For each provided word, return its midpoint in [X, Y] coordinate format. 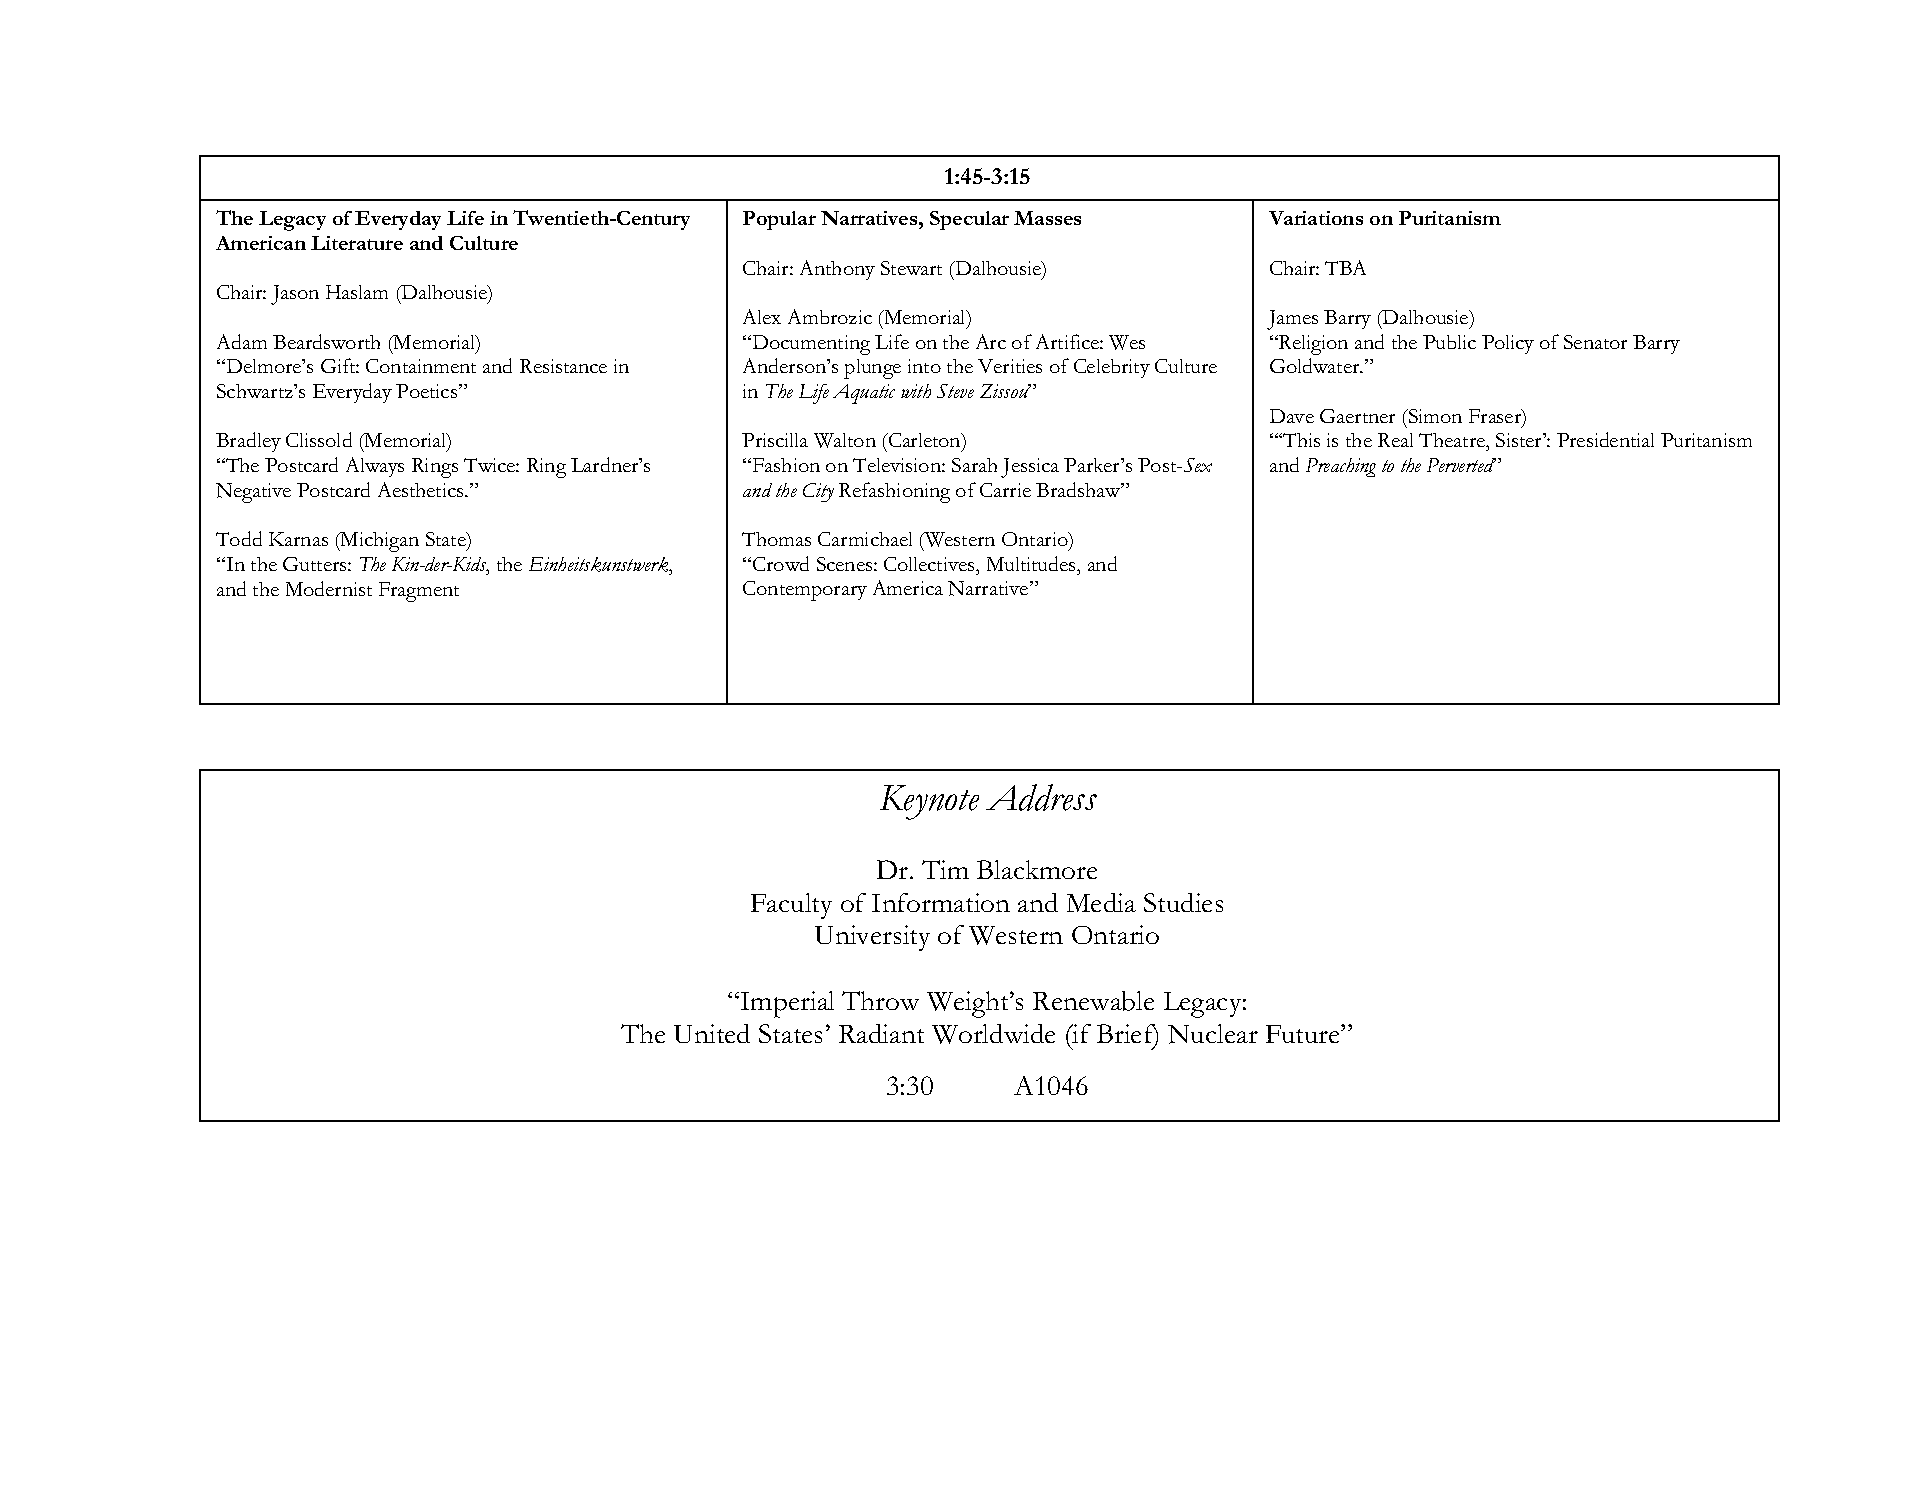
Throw [880, 1000]
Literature [357, 243]
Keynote [929, 802]
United [712, 1033]
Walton [845, 440]
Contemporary [805, 591]
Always [375, 467]
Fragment [419, 592]
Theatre [1453, 442]
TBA [1345, 267]
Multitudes [1032, 563]
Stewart [911, 268]
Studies [1183, 902]
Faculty [791, 906]
